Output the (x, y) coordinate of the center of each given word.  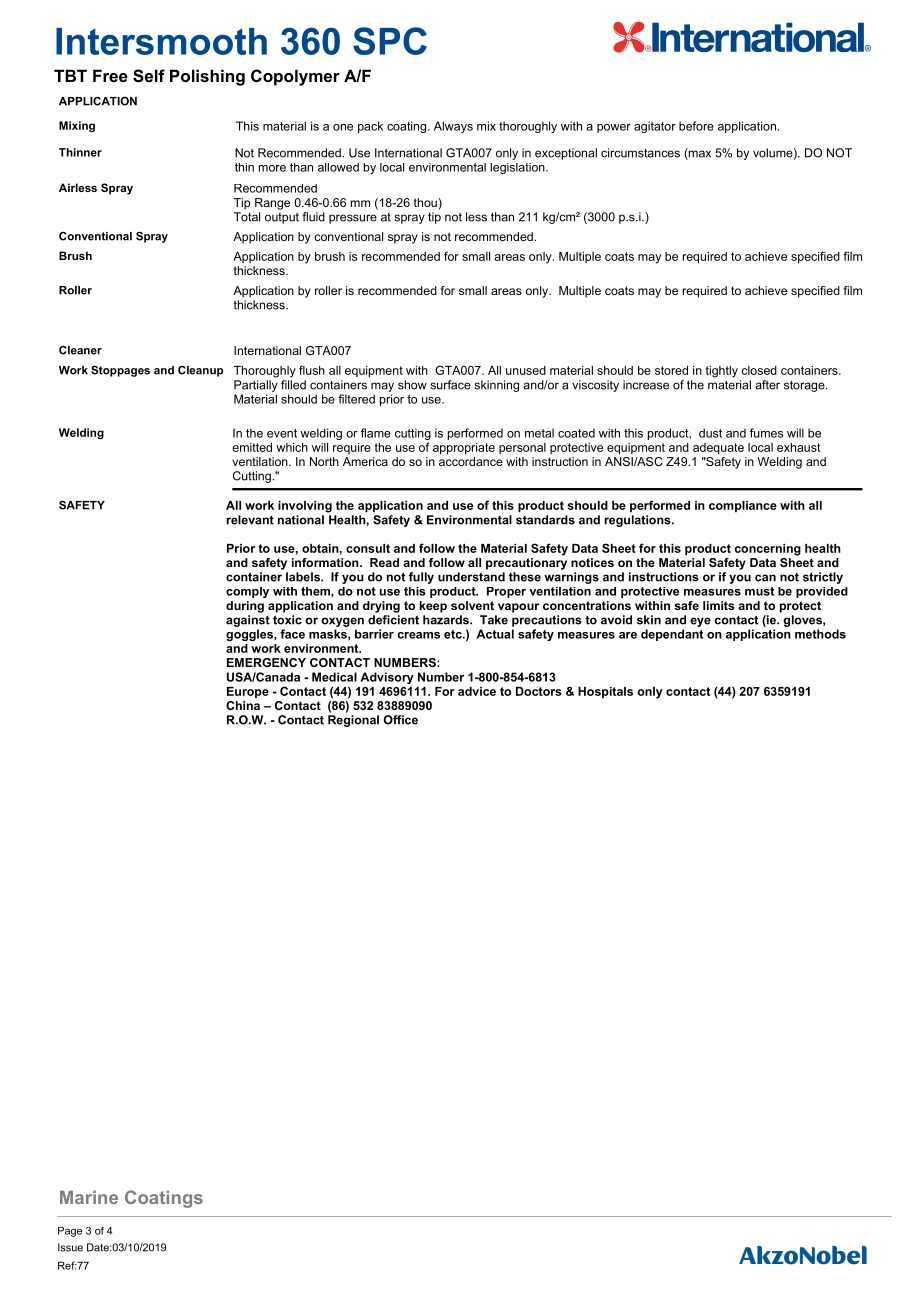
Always (453, 127)
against (248, 621)
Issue (70, 1247)
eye (700, 622)
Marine (89, 1197)
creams (419, 635)
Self (149, 76)
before (696, 126)
